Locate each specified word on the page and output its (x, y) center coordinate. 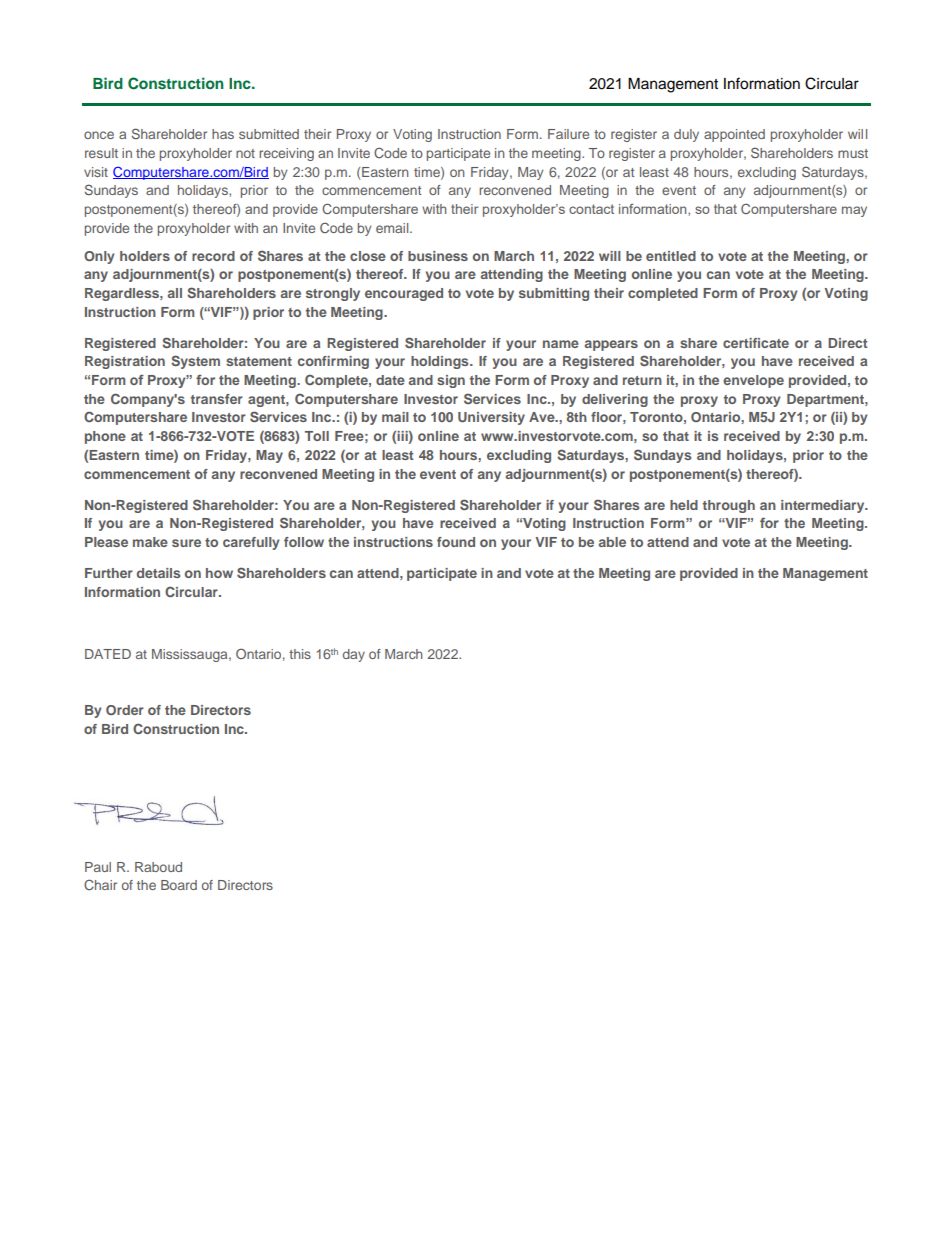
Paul (98, 867)
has (223, 134)
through (729, 506)
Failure (568, 134)
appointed (734, 135)
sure (186, 543)
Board (179, 885)
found (456, 542)
